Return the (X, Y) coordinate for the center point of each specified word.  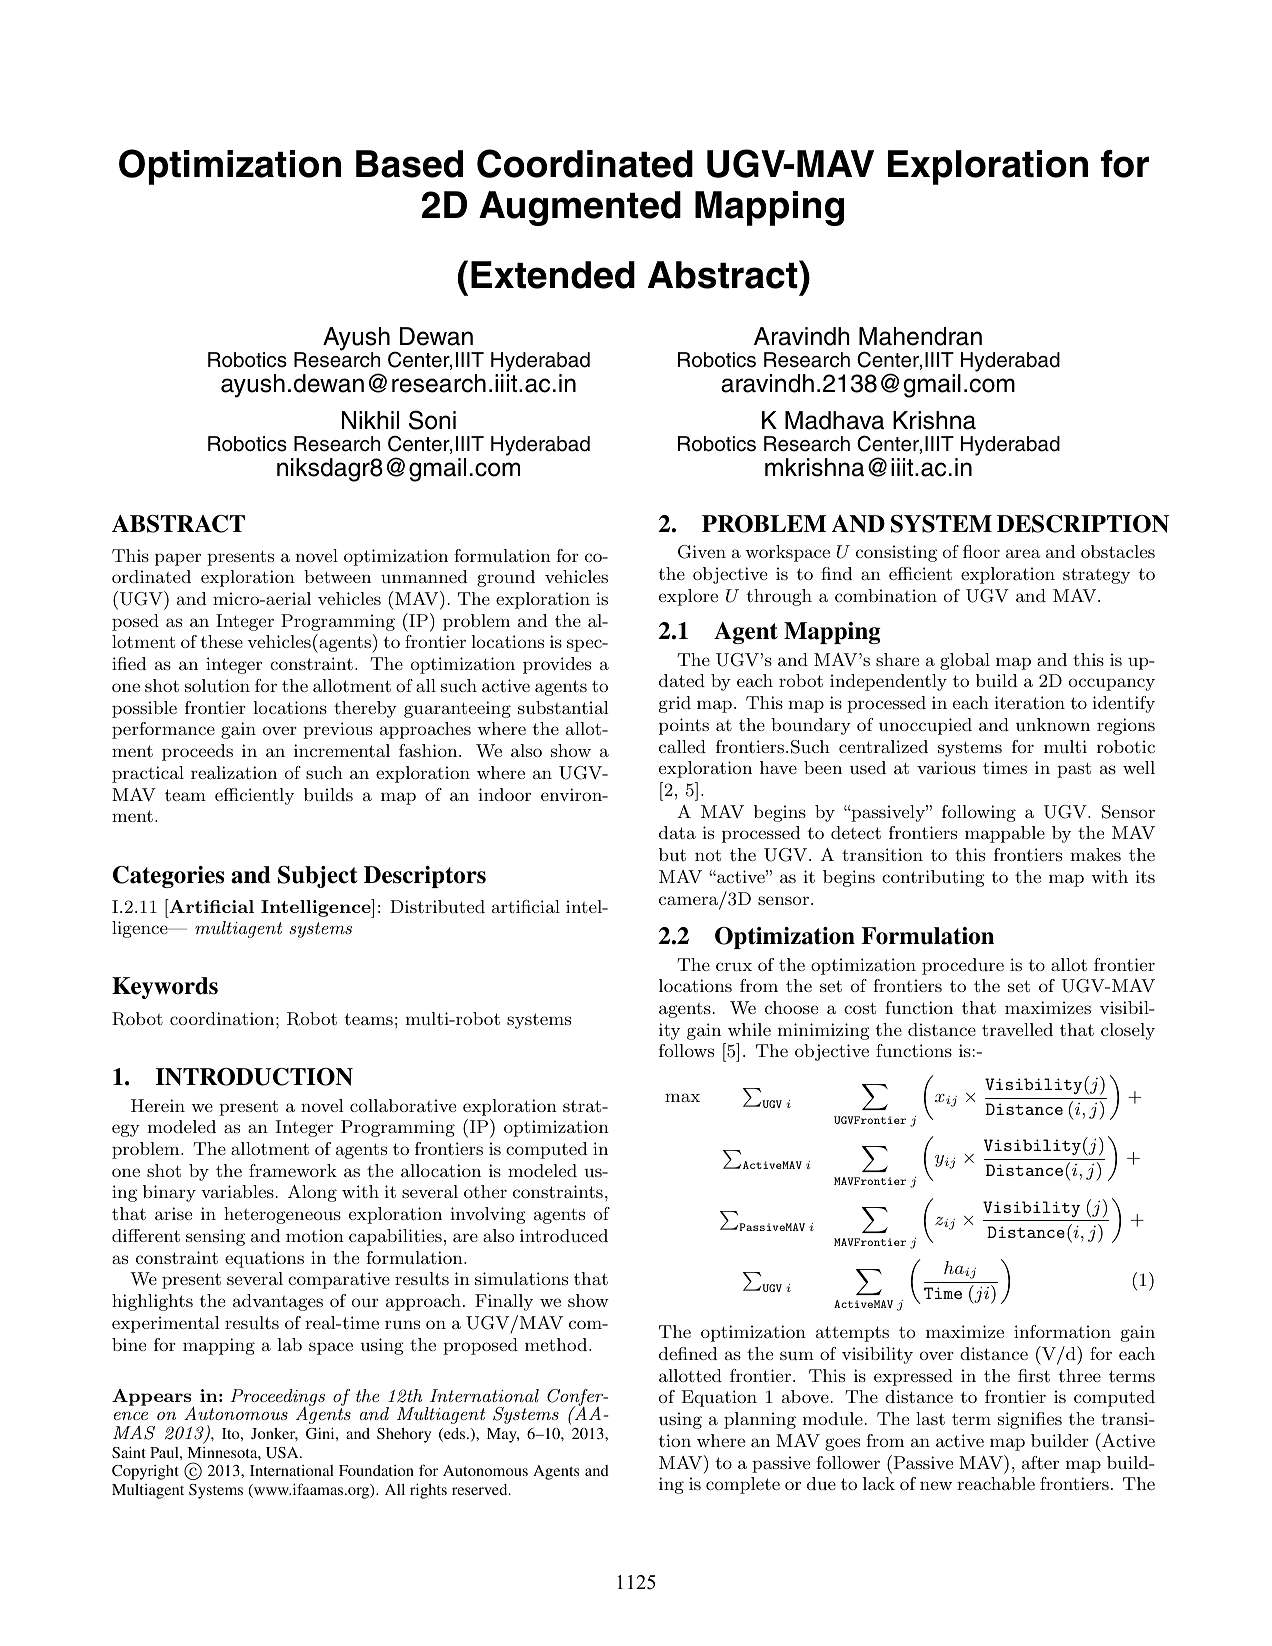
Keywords (165, 988)
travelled (1017, 1029)
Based (409, 164)
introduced (564, 1235)
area (1023, 553)
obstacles (1118, 551)
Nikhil (370, 420)
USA (283, 1453)
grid (675, 704)
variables (237, 1191)
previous (337, 730)
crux (734, 966)
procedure (963, 966)
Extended (553, 275)
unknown (1053, 724)
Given (702, 552)
